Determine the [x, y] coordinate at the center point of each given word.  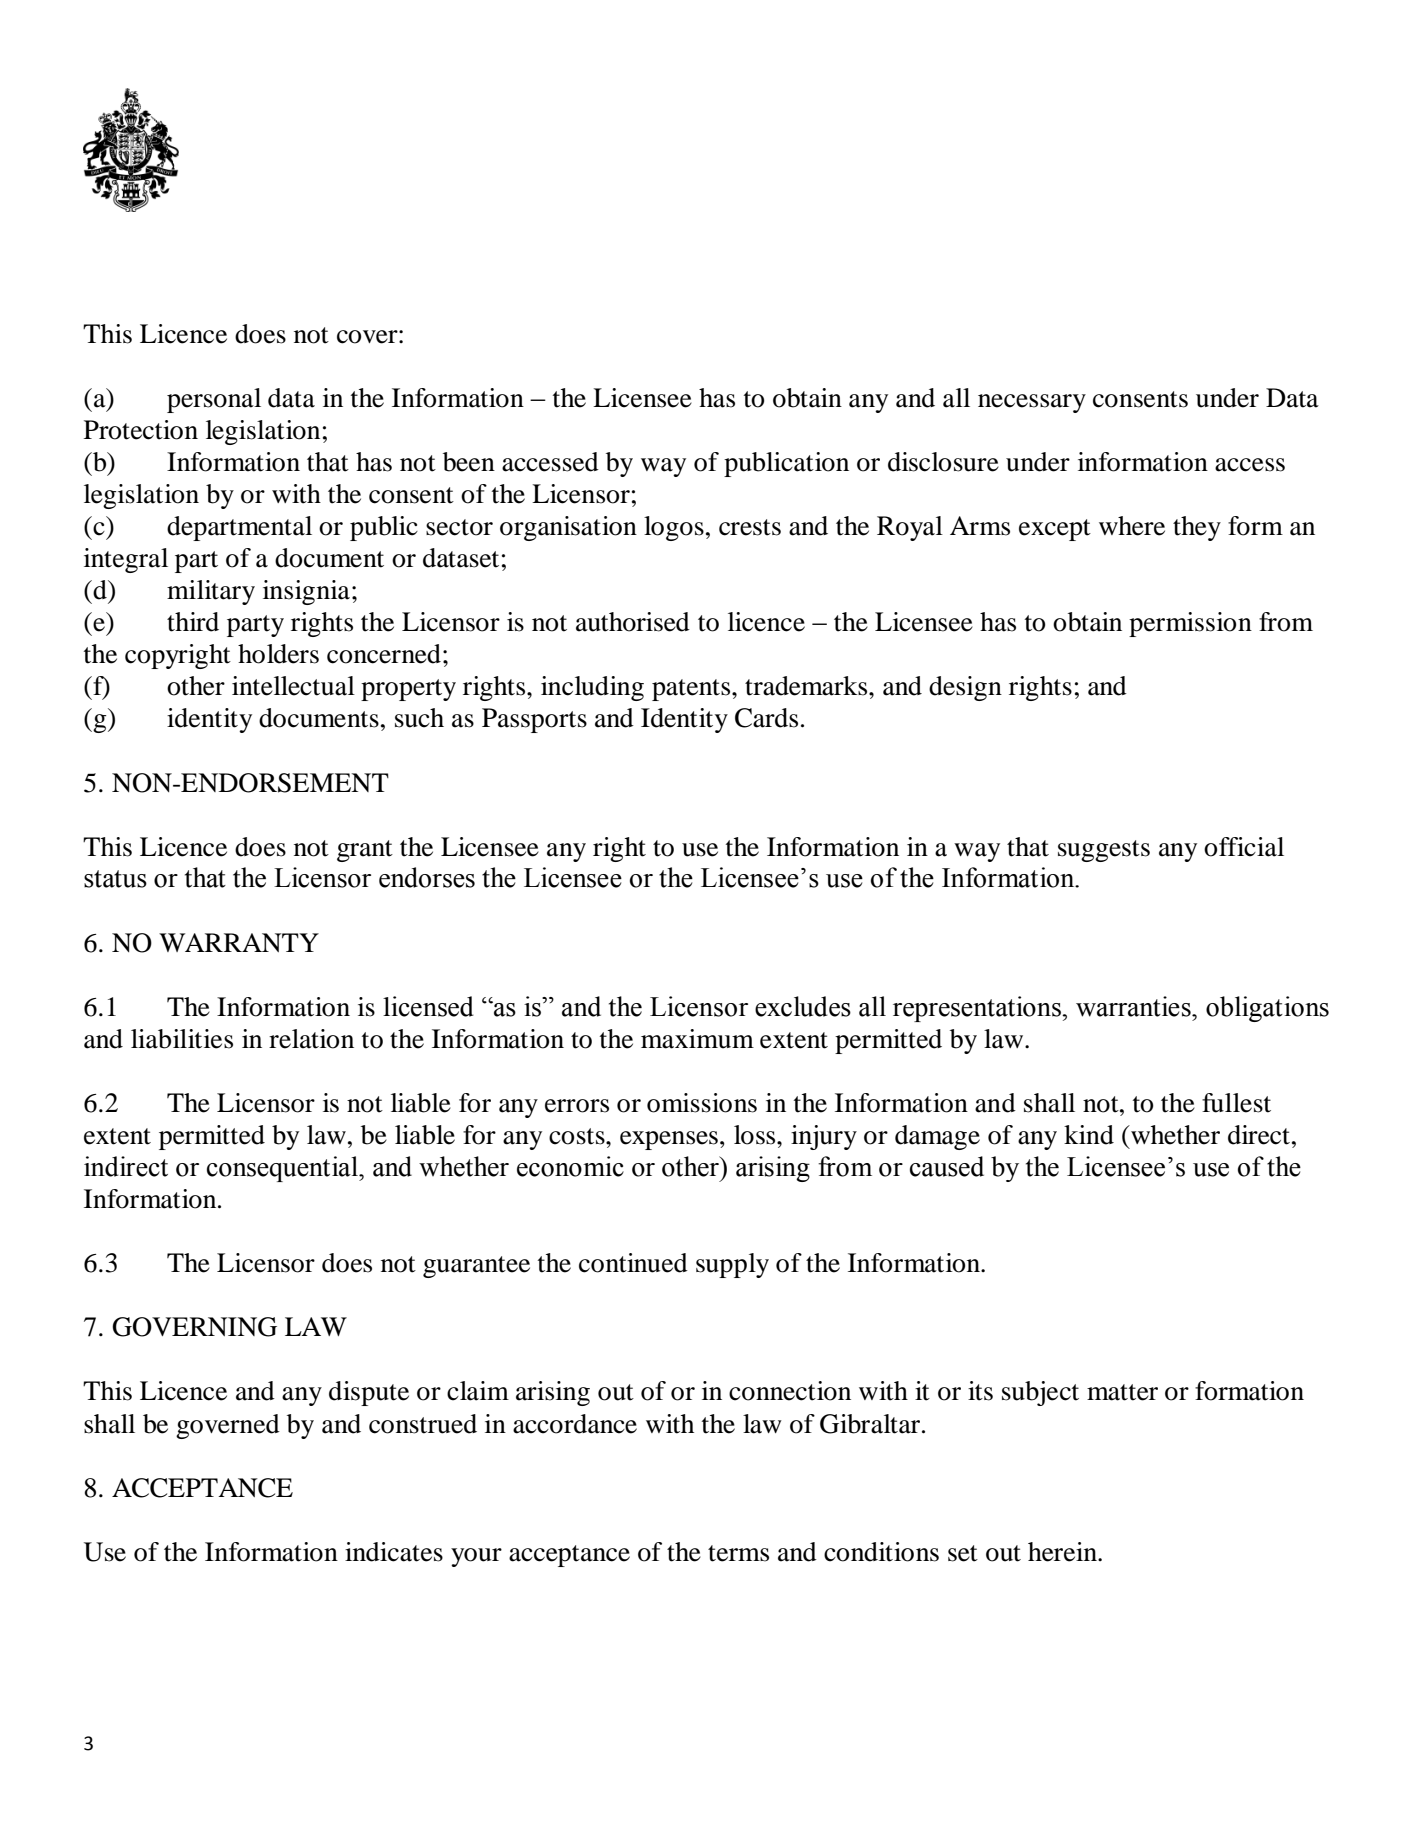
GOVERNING [194, 1327]
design [965, 688]
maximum [697, 1039]
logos [674, 528]
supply [732, 1265]
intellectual [293, 686]
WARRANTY [239, 942]
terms [738, 1553]
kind [1089, 1135]
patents [692, 690]
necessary [1032, 403]
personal [214, 400]
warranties [1134, 1006]
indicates [394, 1552]
